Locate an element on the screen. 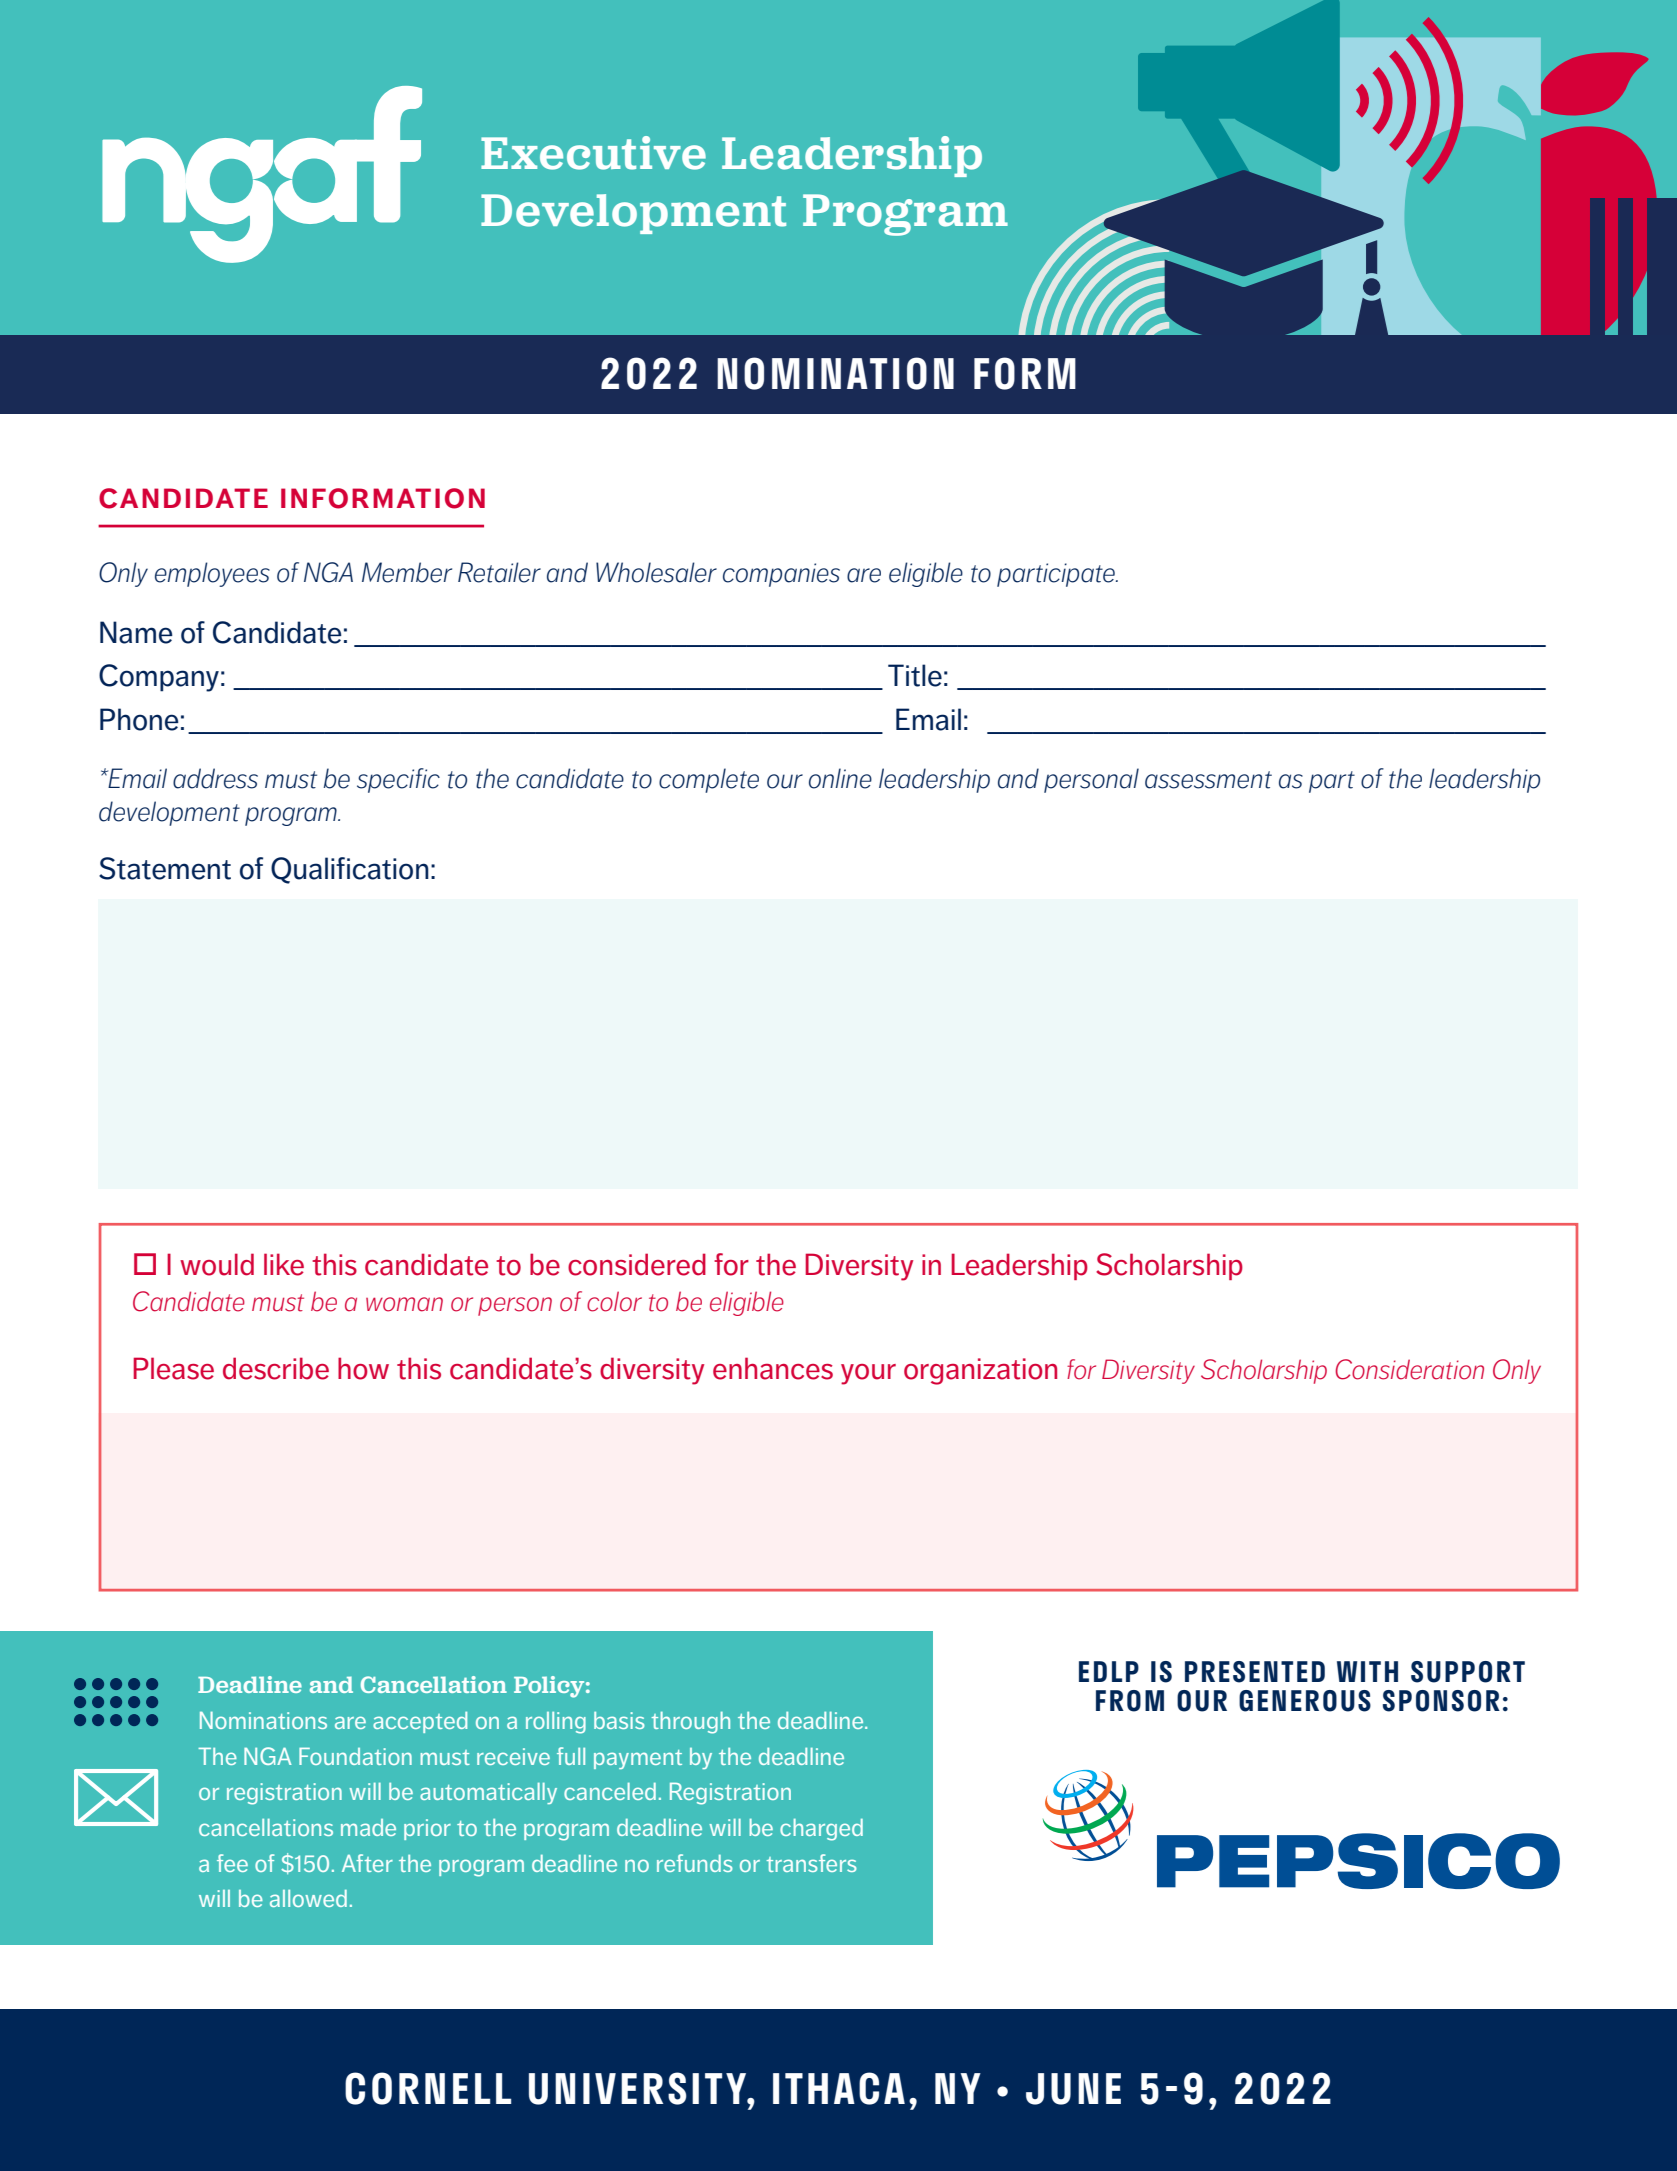  Qualification is located at coordinates (350, 870).
